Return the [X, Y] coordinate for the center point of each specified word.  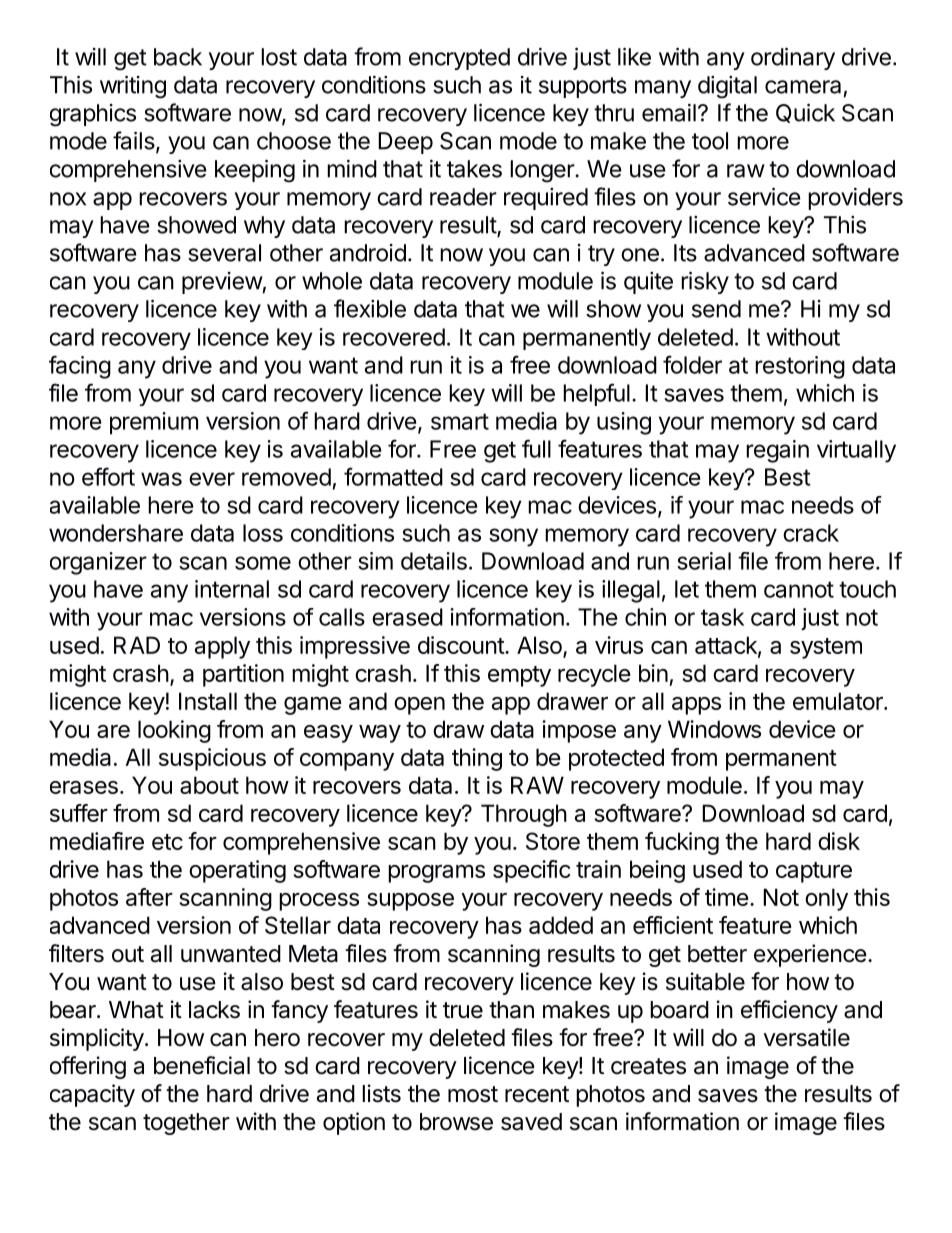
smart [460, 421]
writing [133, 87]
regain [777, 451]
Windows [714, 729]
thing [477, 759]
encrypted [459, 59]
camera [803, 87]
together [186, 1124]
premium [154, 423]
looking [174, 731]
